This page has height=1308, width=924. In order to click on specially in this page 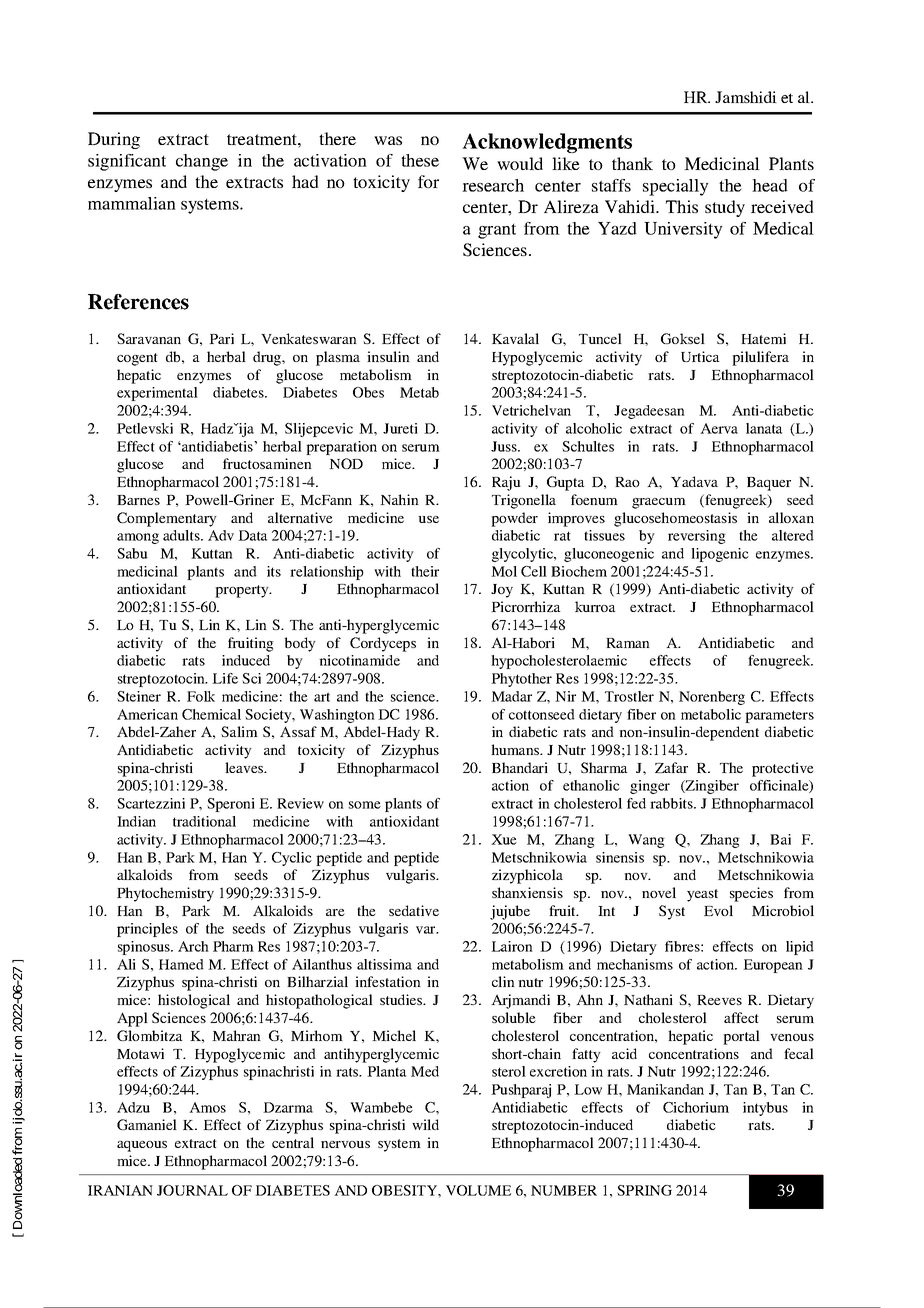, I will do `click(676, 187)`.
